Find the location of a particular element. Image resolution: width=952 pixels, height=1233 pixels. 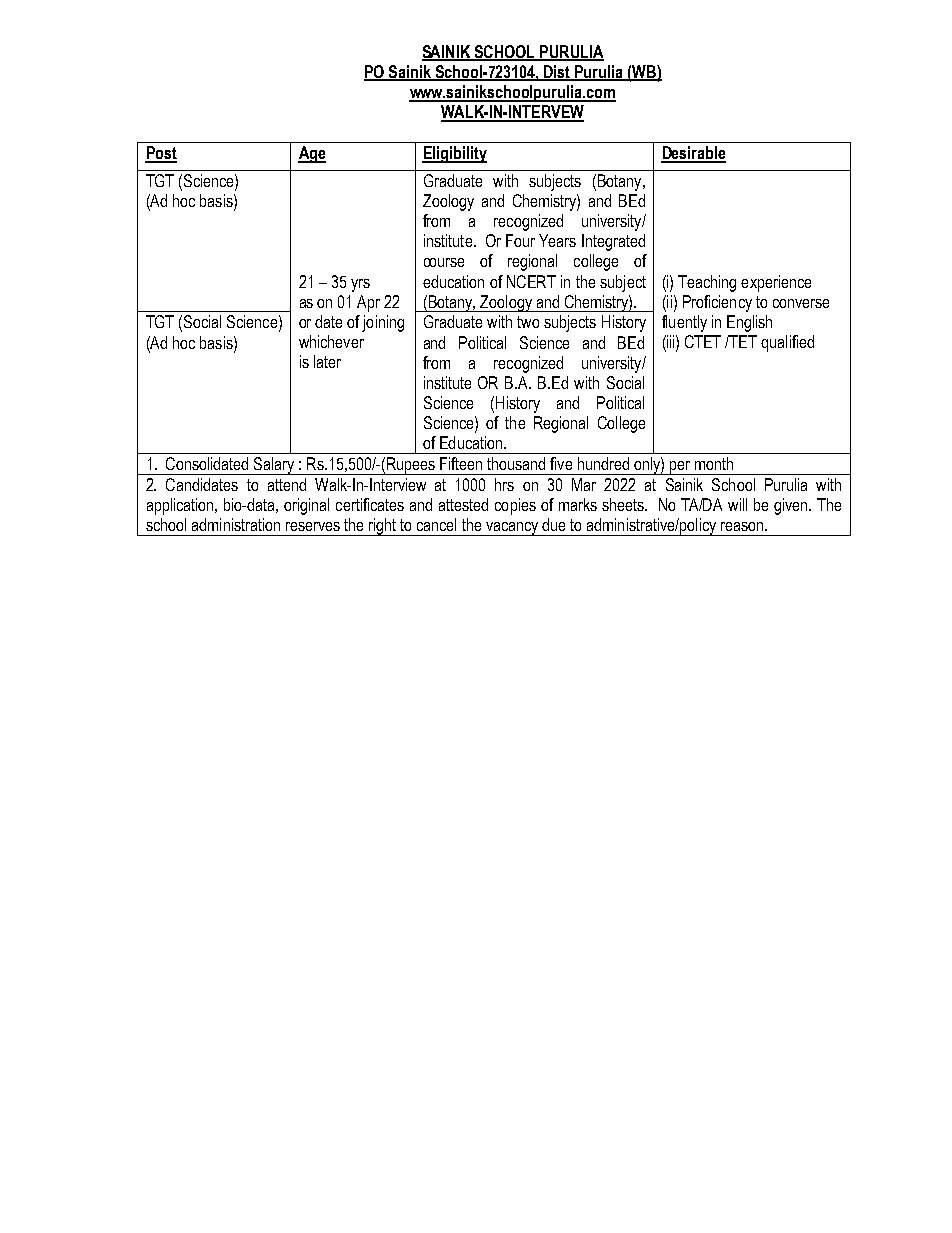

Age is located at coordinates (312, 154).
